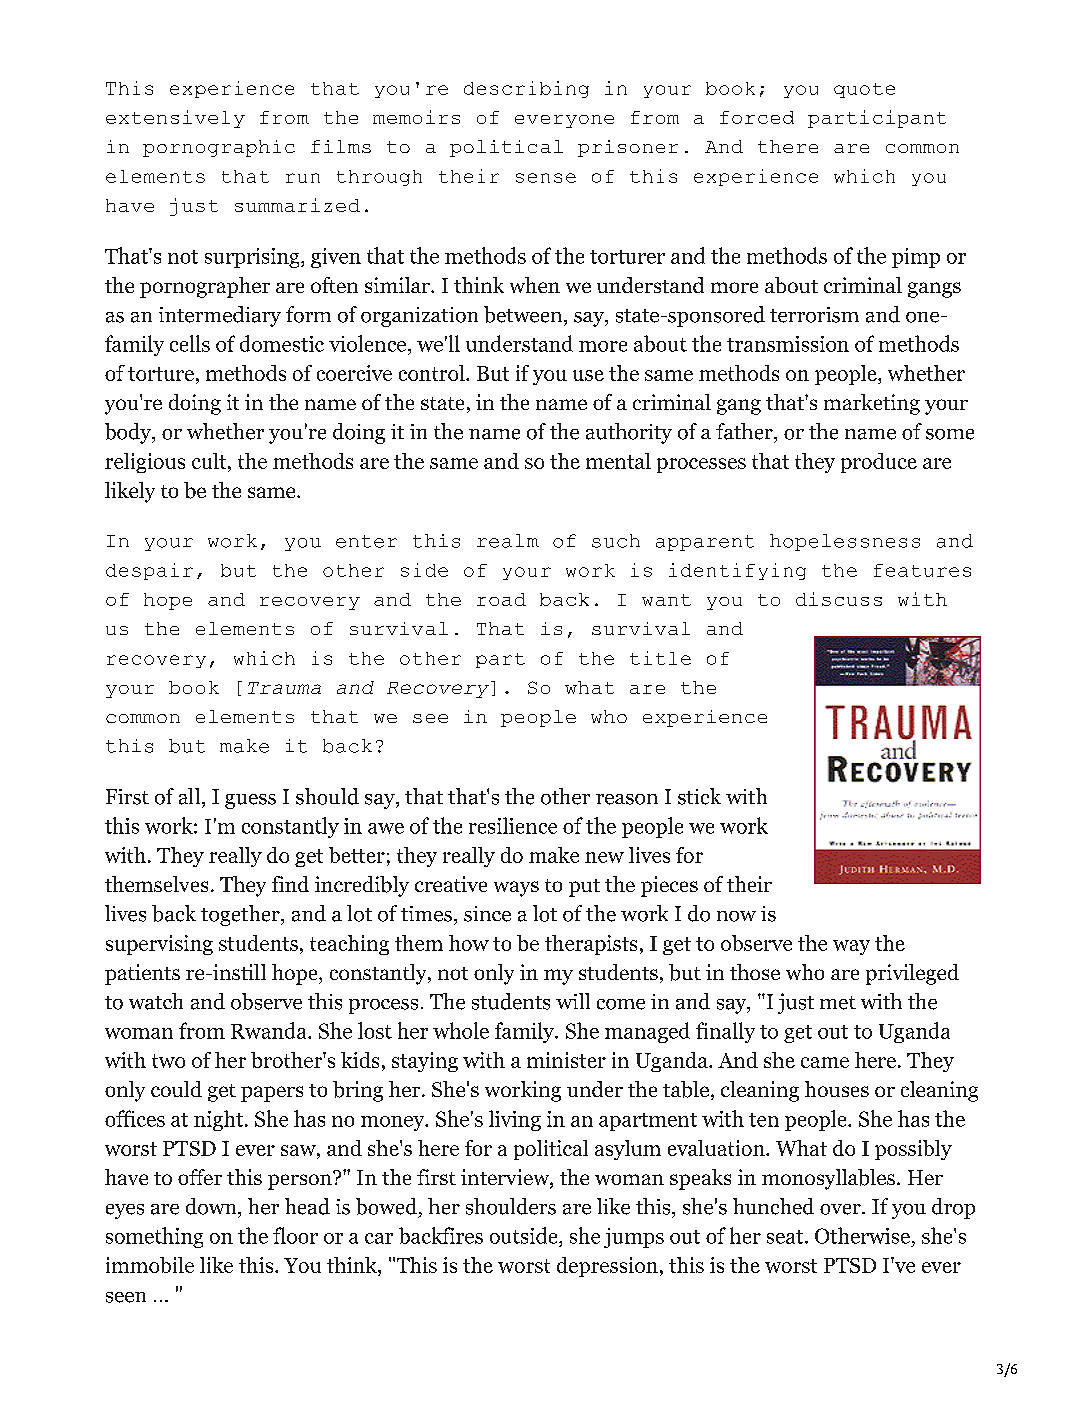  What do you see at coordinates (150, 1265) in the image?
I see `immobile` at bounding box center [150, 1265].
